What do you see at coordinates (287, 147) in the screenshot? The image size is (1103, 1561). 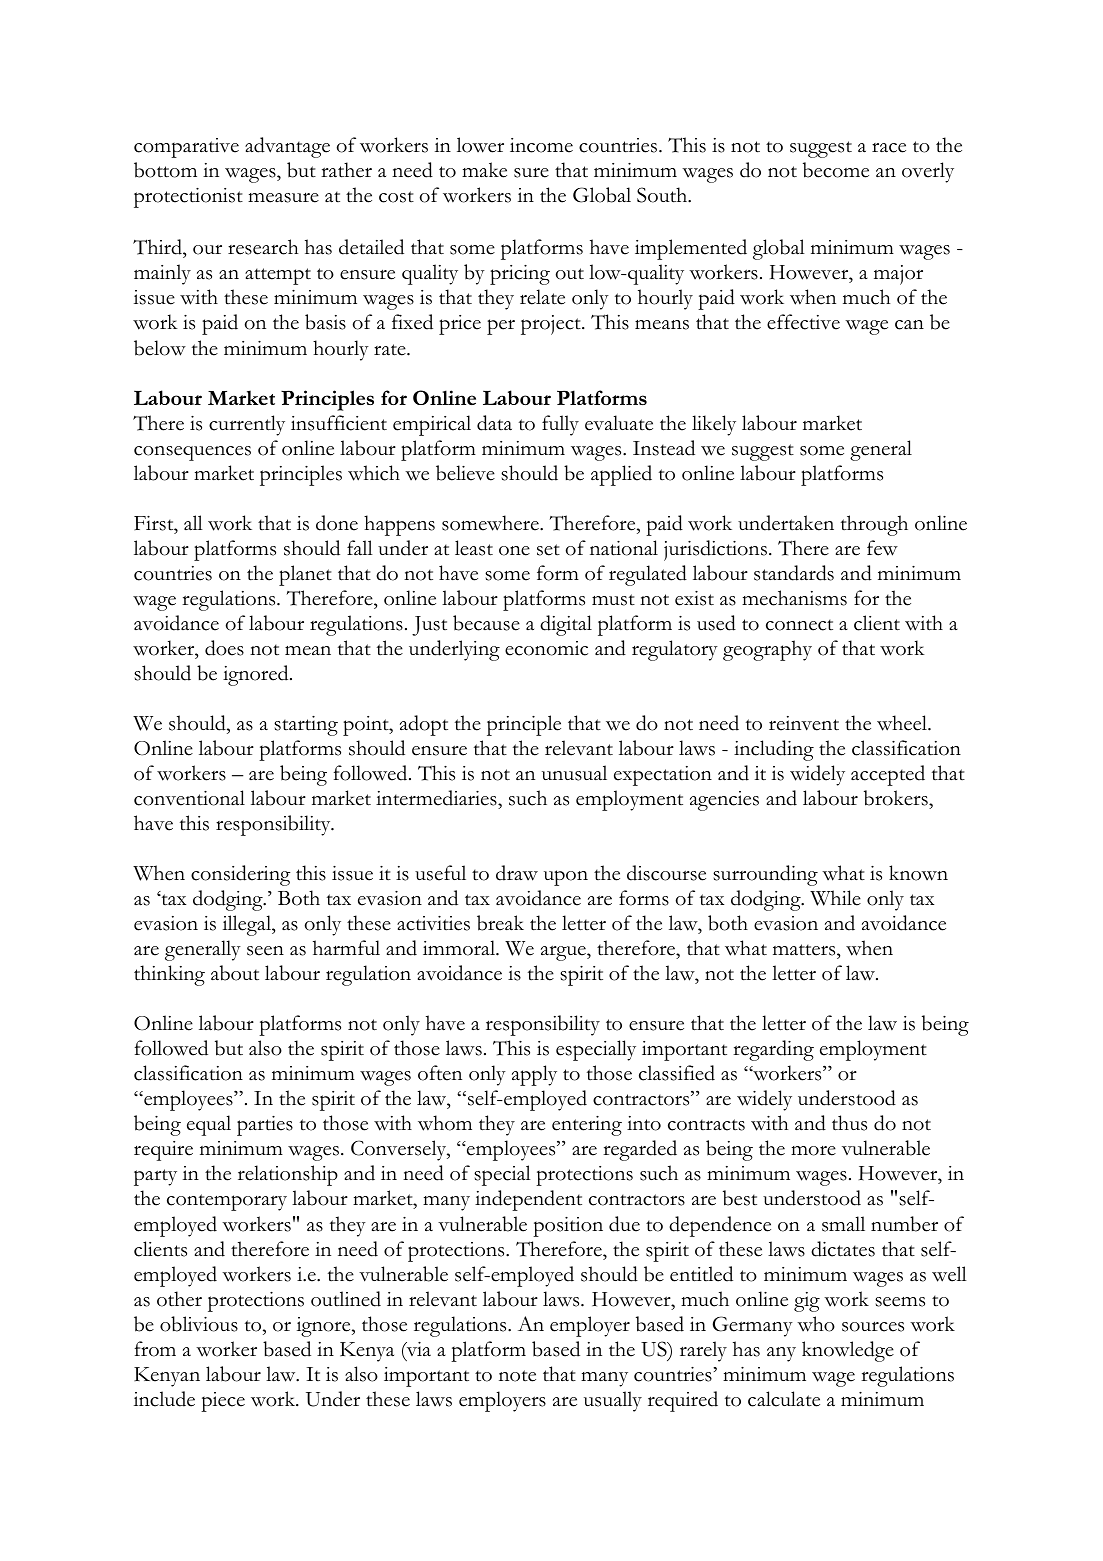 I see `advantage` at bounding box center [287, 147].
